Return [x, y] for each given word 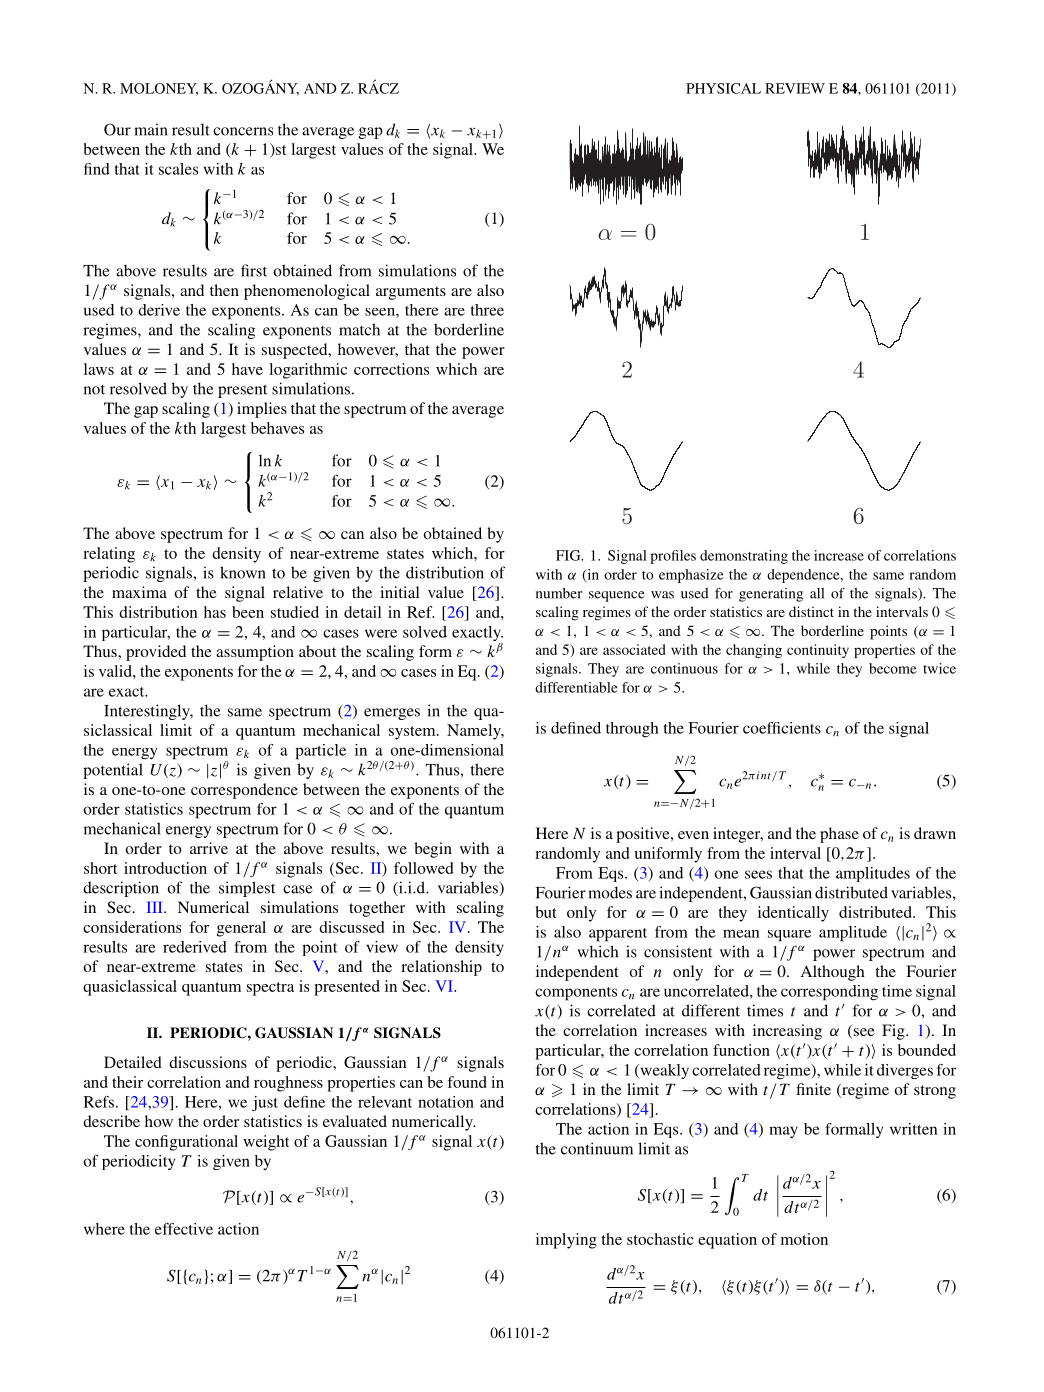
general [241, 929]
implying [566, 1241]
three [487, 310]
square [789, 936]
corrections [391, 369]
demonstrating [744, 557]
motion [804, 1239]
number [559, 593]
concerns [243, 131]
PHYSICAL [723, 88]
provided [156, 653]
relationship [441, 968]
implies [262, 410]
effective [184, 1229]
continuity [818, 651]
